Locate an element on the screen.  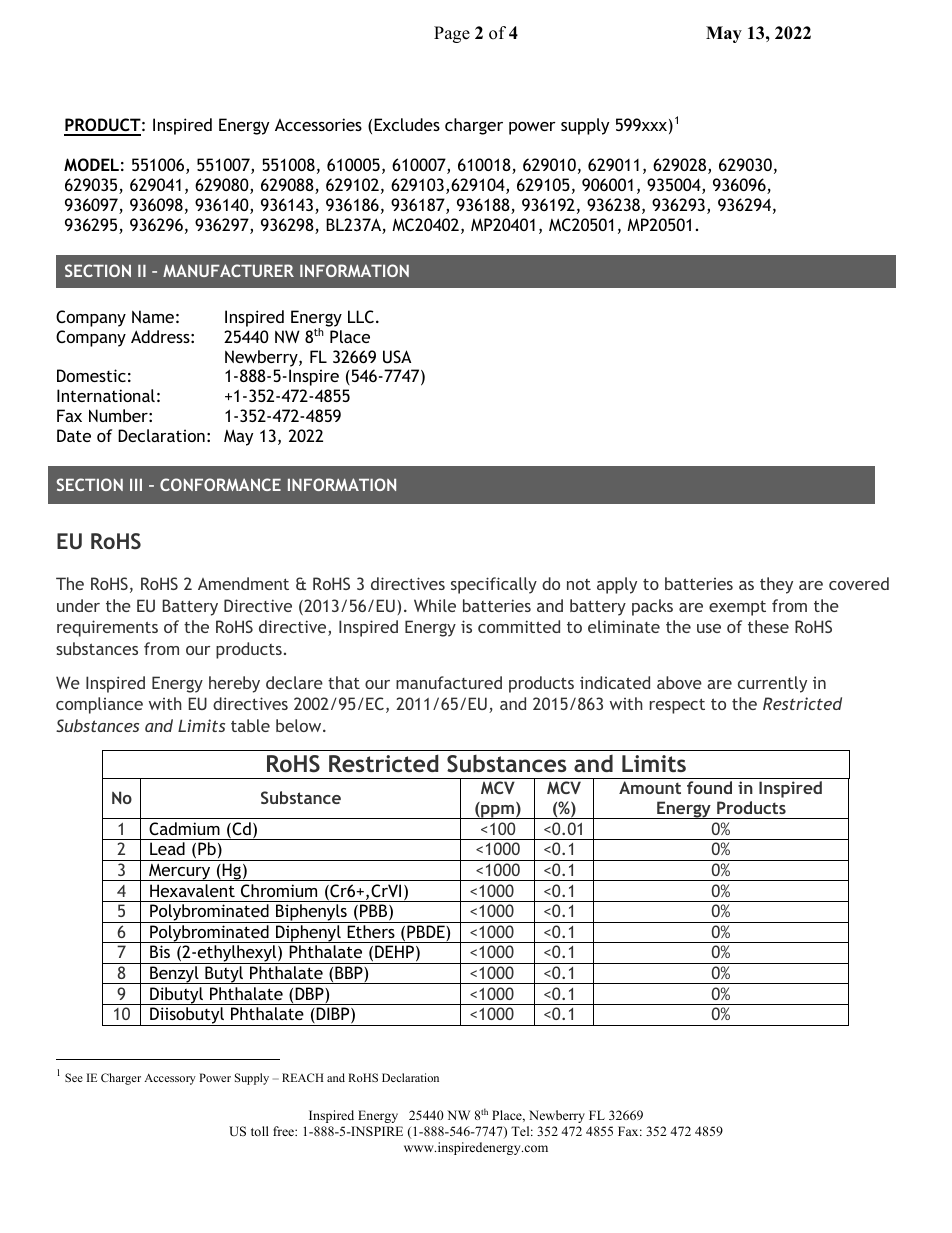
specifically is located at coordinates (494, 585).
